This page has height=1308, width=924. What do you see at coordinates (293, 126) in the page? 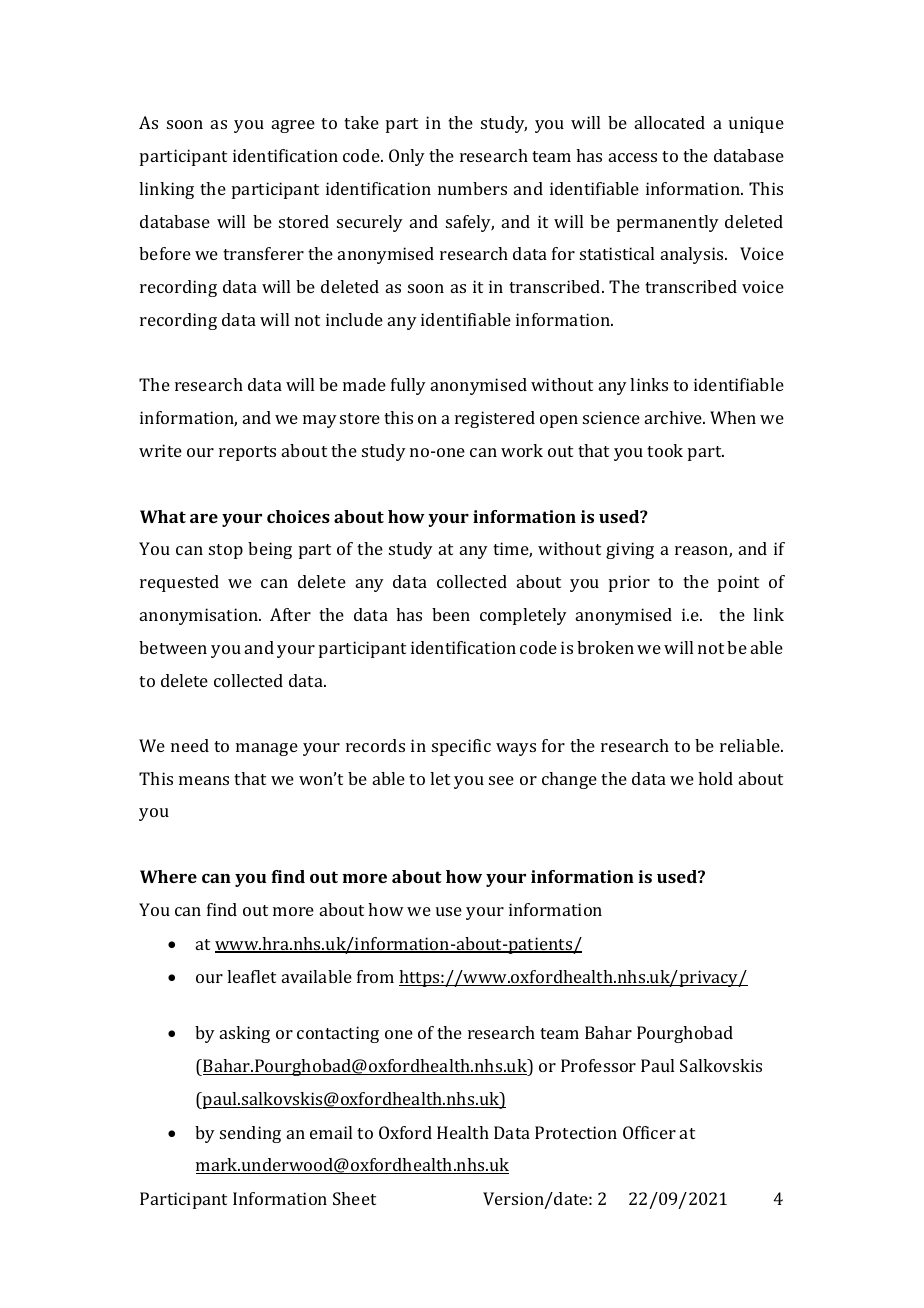
I see `agree` at bounding box center [293, 126].
